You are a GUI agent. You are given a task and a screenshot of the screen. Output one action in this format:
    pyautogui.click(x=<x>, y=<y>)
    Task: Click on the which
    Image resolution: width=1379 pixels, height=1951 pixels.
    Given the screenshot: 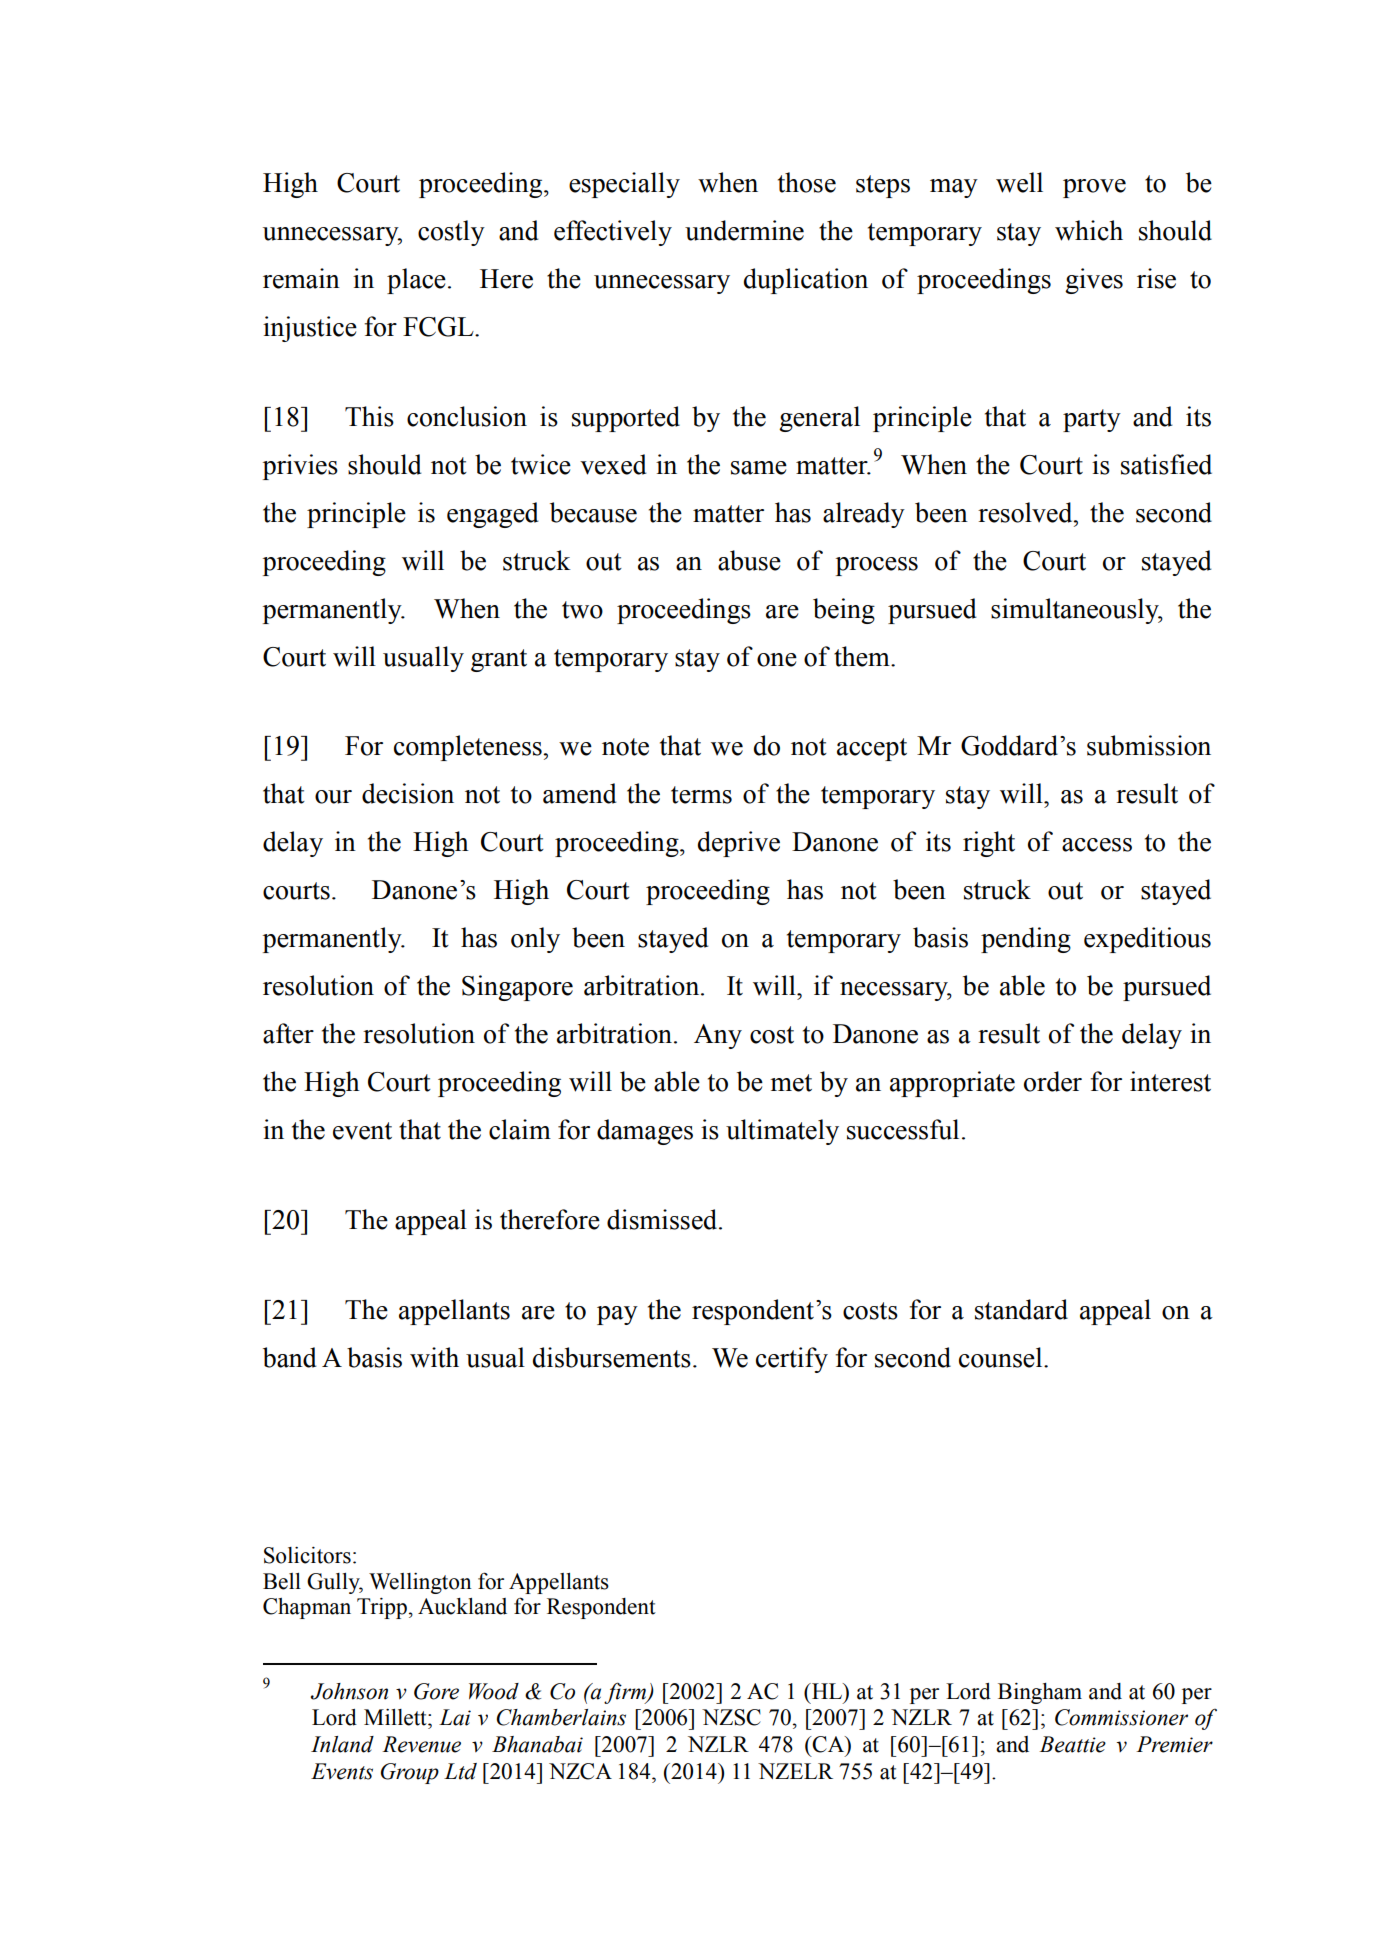 What is the action you would take?
    pyautogui.click(x=1089, y=230)
